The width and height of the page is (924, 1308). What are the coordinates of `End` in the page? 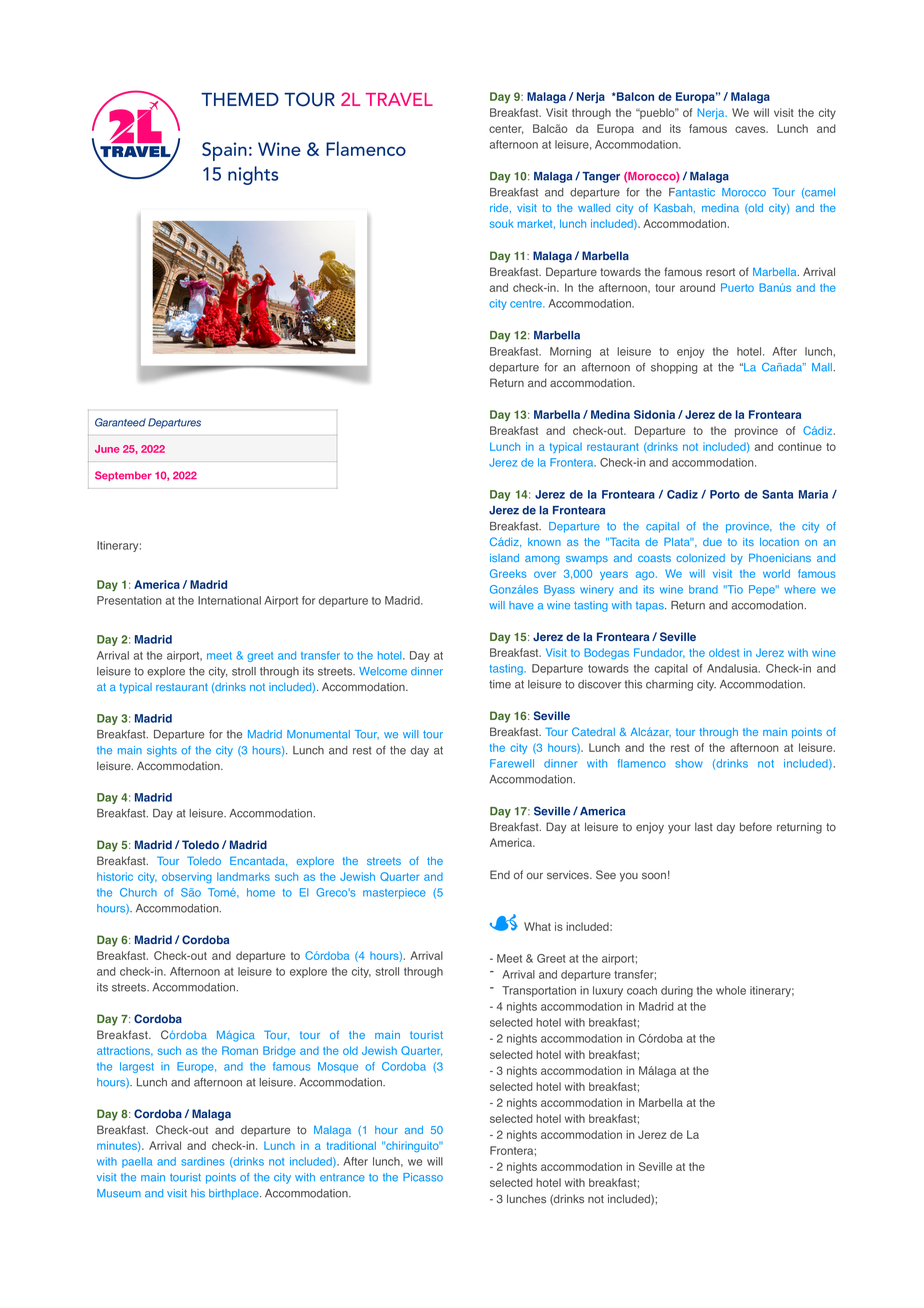 It's located at (500, 875).
